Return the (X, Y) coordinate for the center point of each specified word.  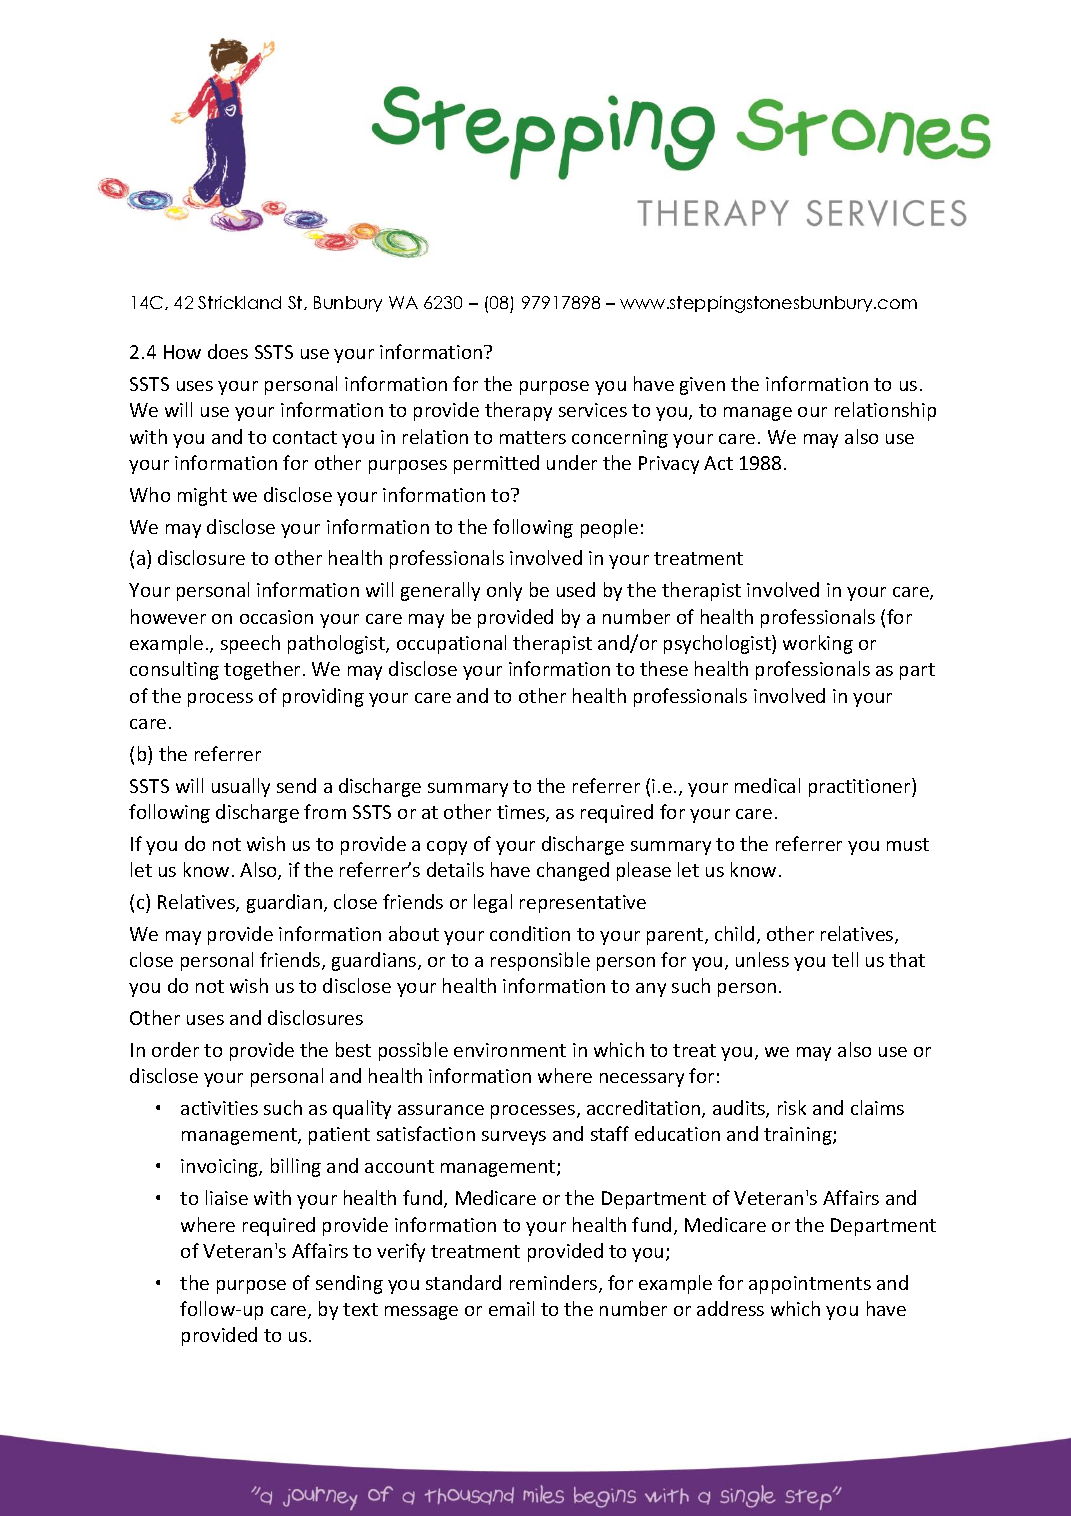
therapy (518, 411)
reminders (555, 1284)
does (228, 351)
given (702, 386)
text (360, 1309)
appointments (810, 1285)
